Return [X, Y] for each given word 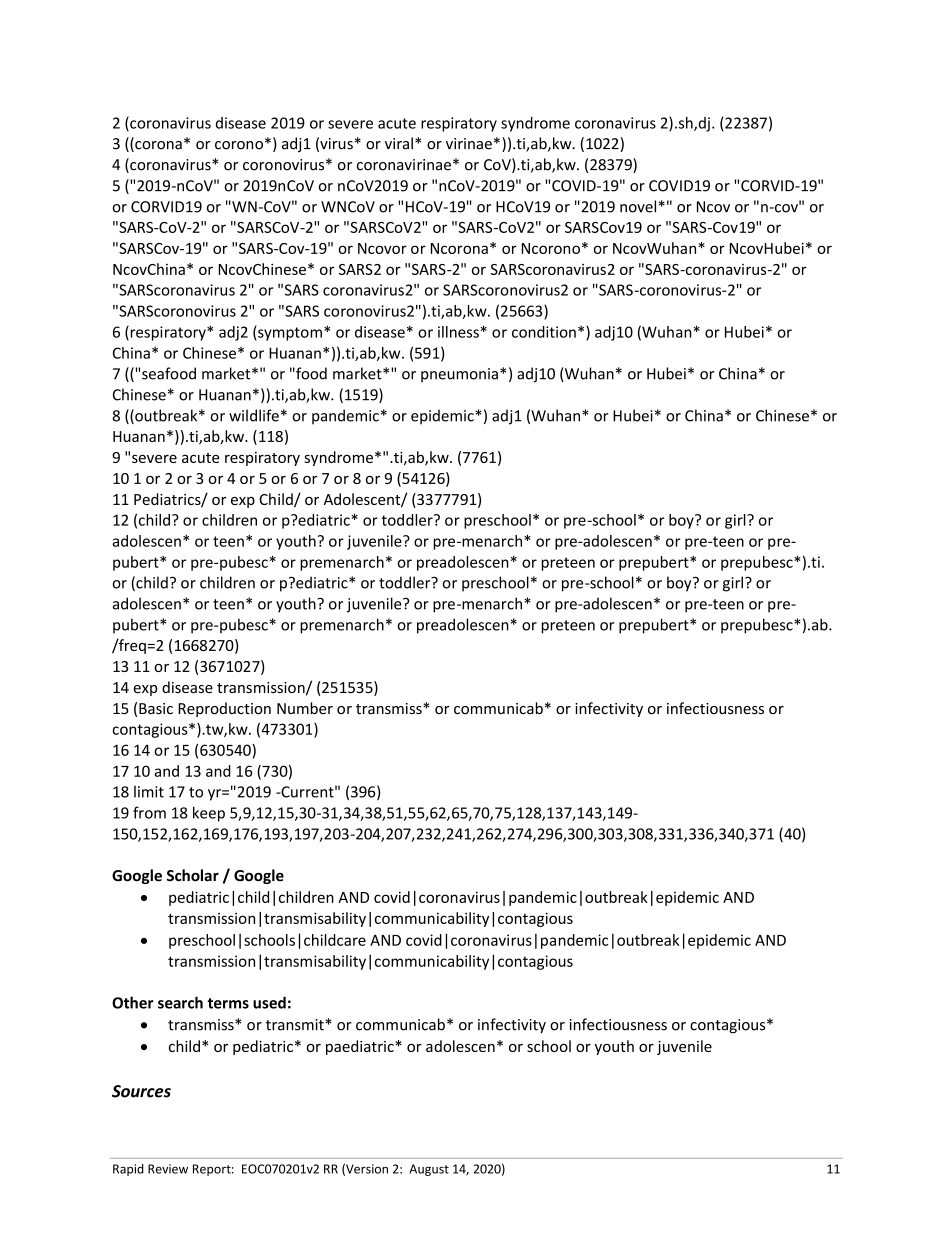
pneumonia [459, 375]
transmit [296, 1025]
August [429, 1170]
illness [458, 332]
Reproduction [224, 709]
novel [638, 206]
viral [399, 143]
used [269, 1002]
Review [168, 1169]
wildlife [254, 415]
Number [305, 708]
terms [228, 1003]
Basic [156, 708]
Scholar [193, 875]
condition [544, 332]
